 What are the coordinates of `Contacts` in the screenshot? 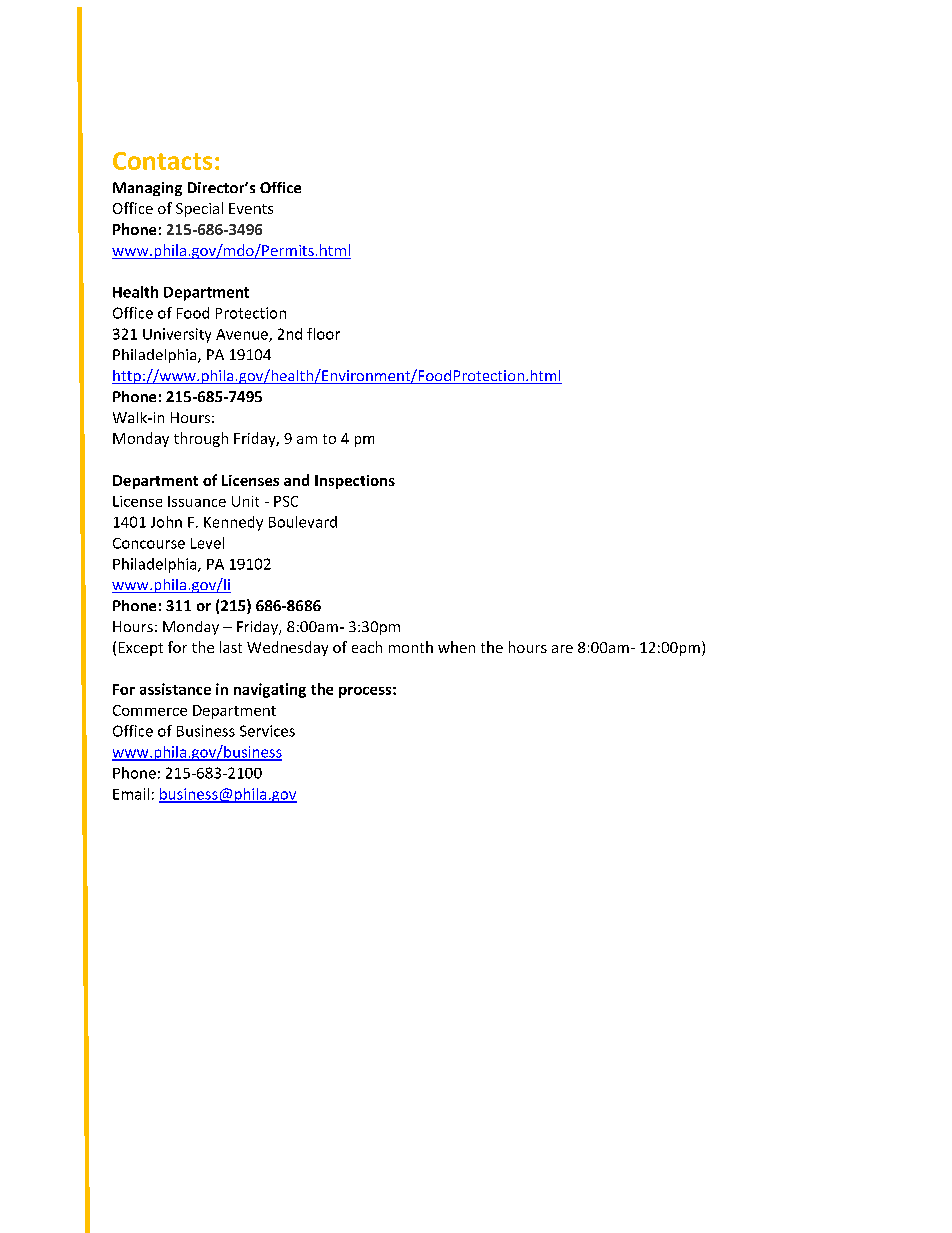 It's located at (162, 161).
